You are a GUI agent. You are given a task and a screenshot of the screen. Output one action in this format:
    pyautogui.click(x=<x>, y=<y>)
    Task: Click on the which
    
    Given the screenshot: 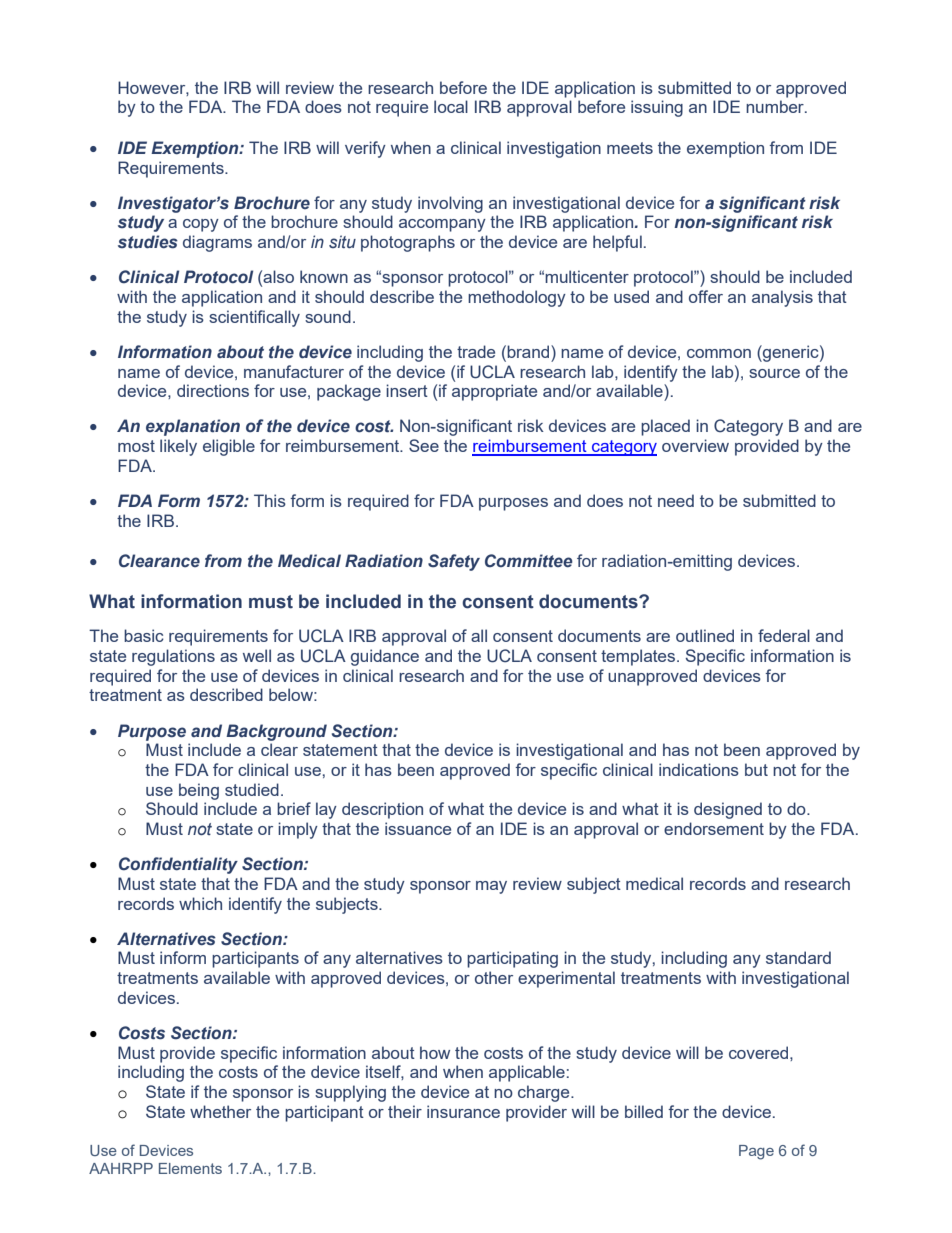 What is the action you would take?
    pyautogui.click(x=200, y=903)
